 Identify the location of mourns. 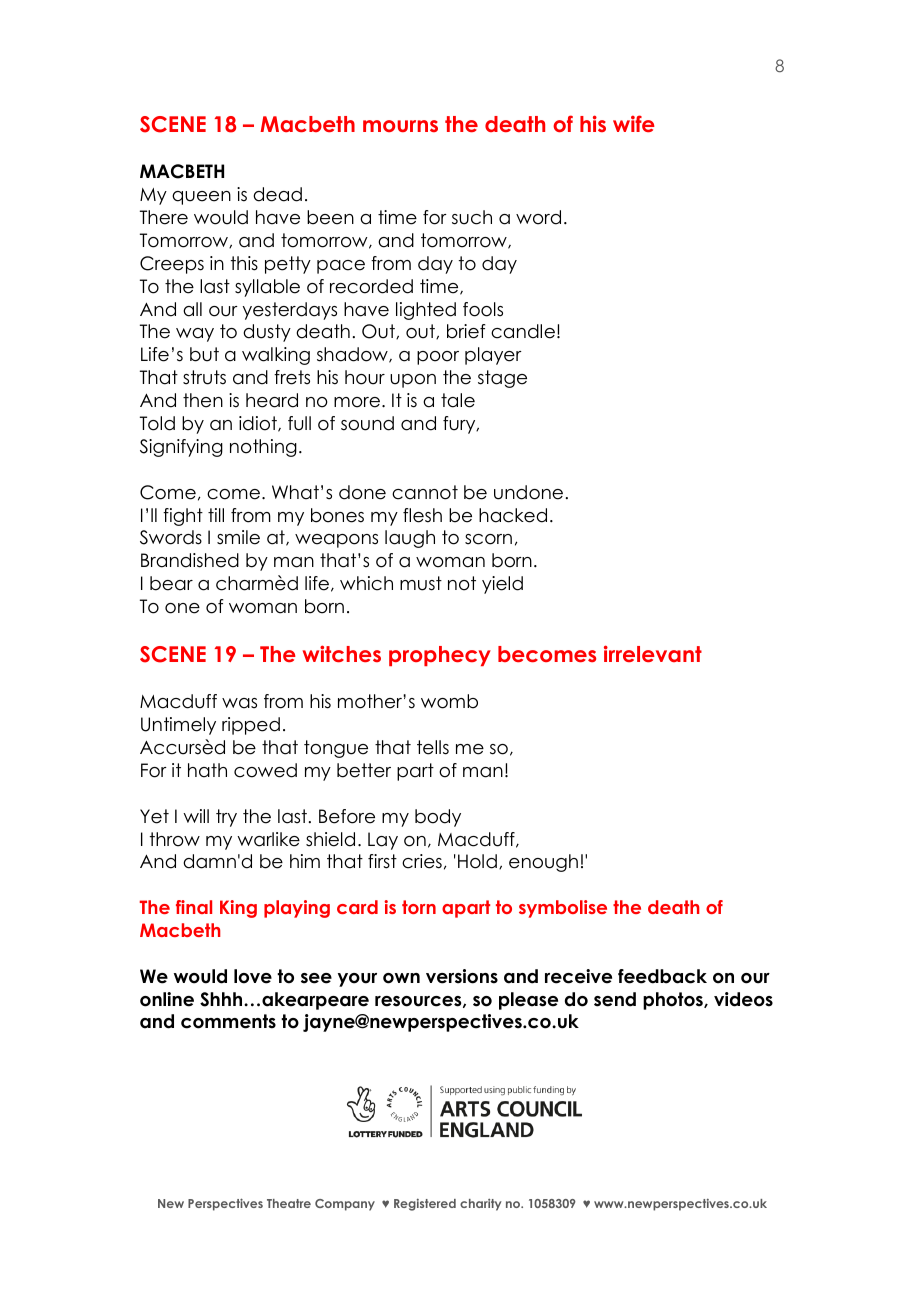
(400, 126).
